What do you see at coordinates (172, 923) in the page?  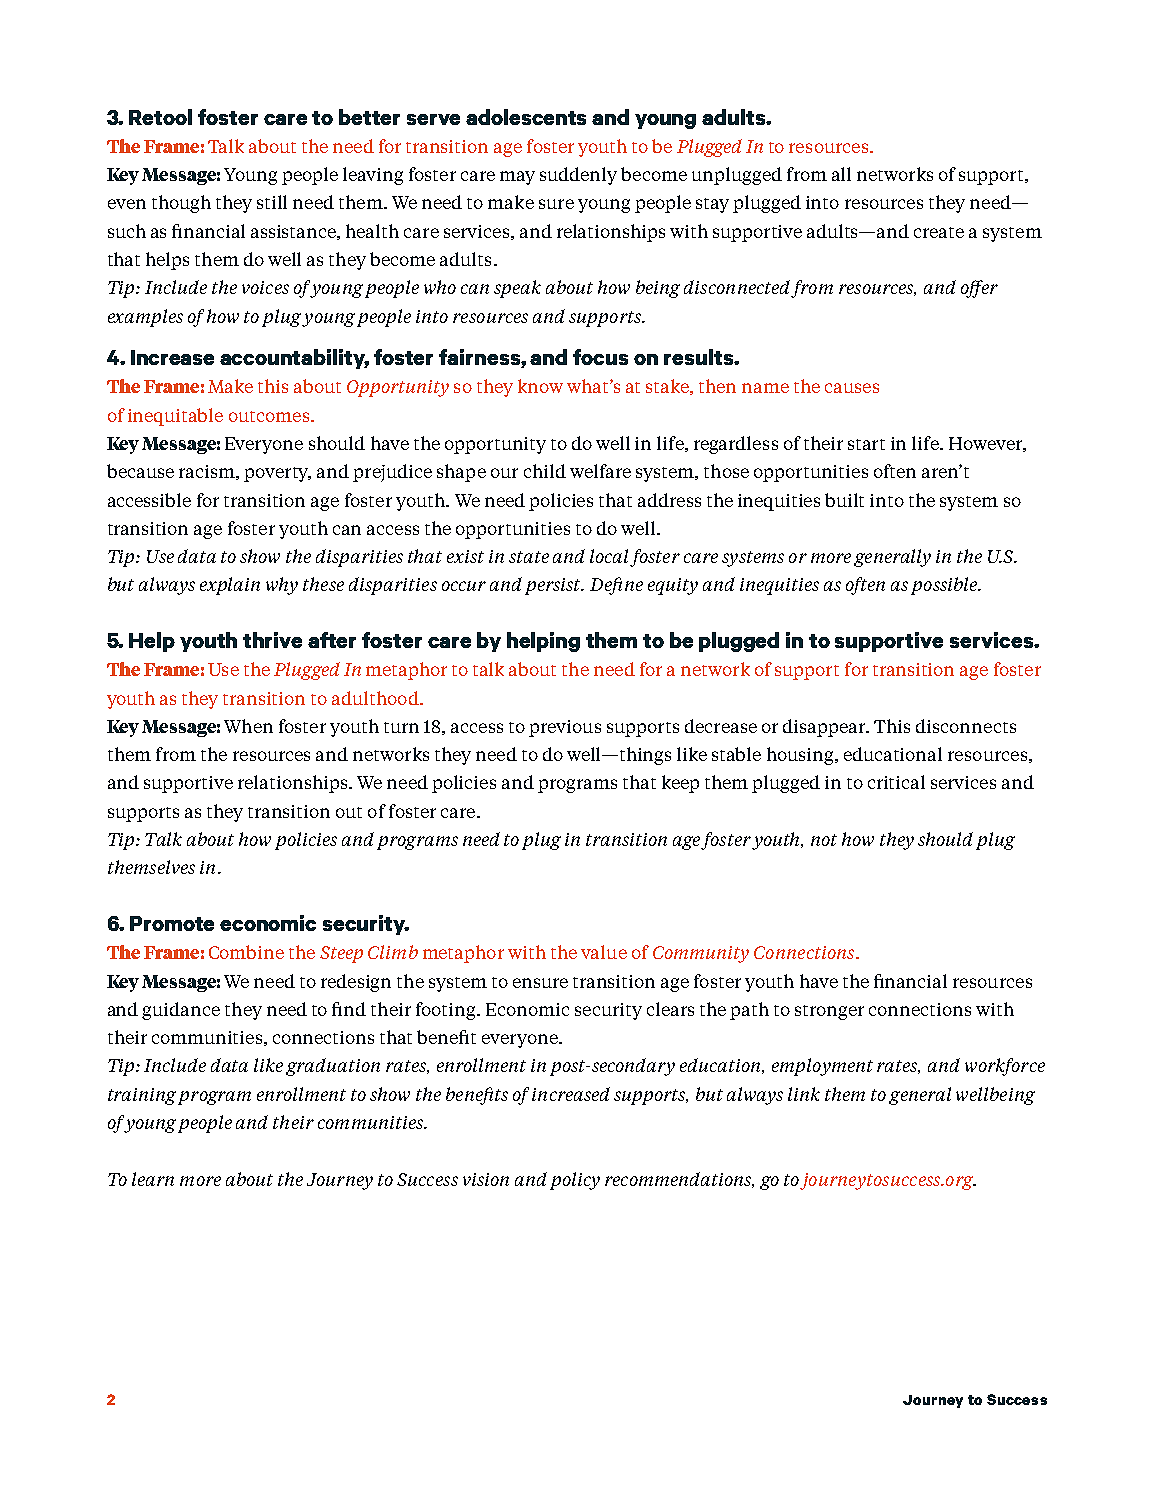 I see `Promote` at bounding box center [172, 923].
